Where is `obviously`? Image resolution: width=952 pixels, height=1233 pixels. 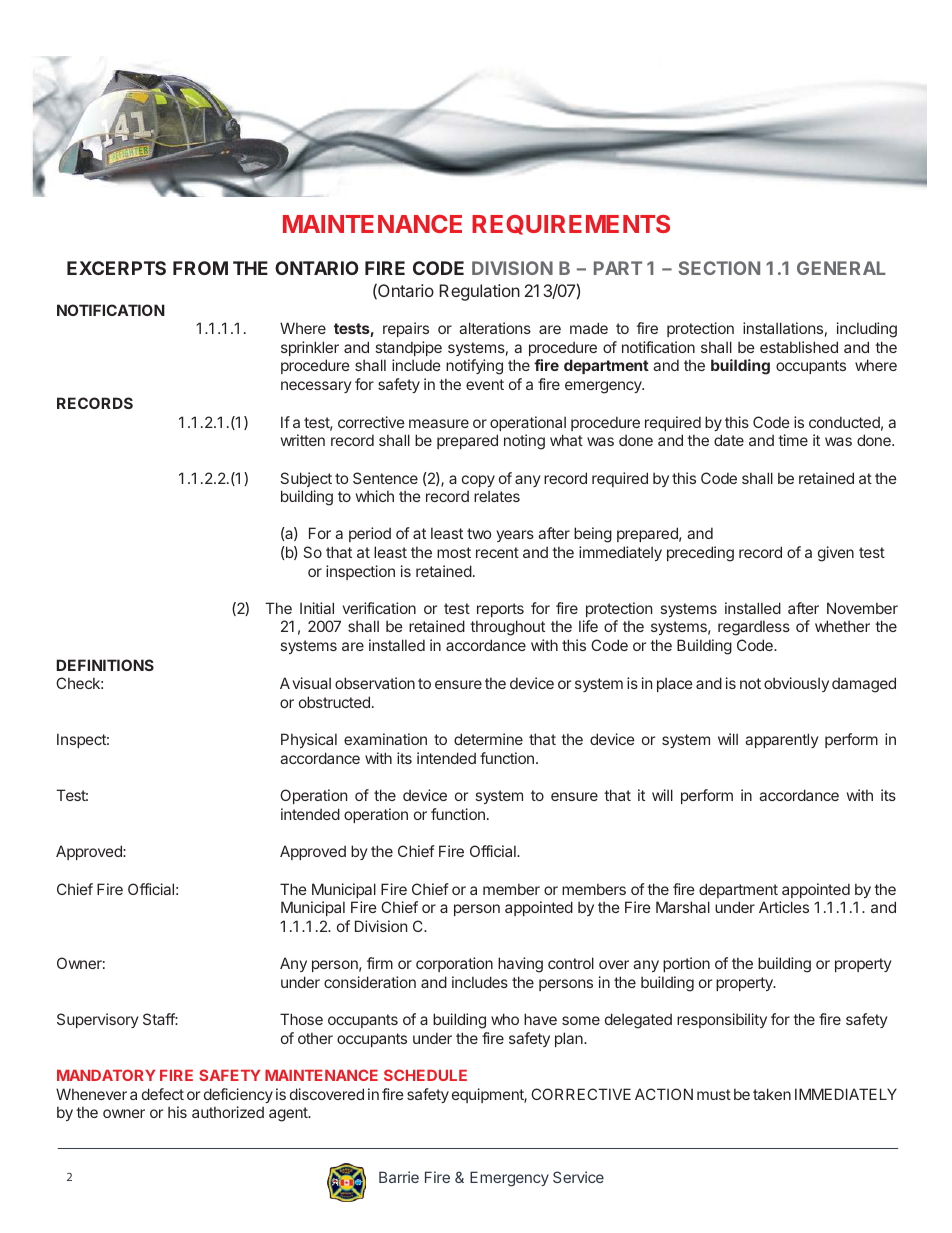
obviously is located at coordinates (796, 684).
